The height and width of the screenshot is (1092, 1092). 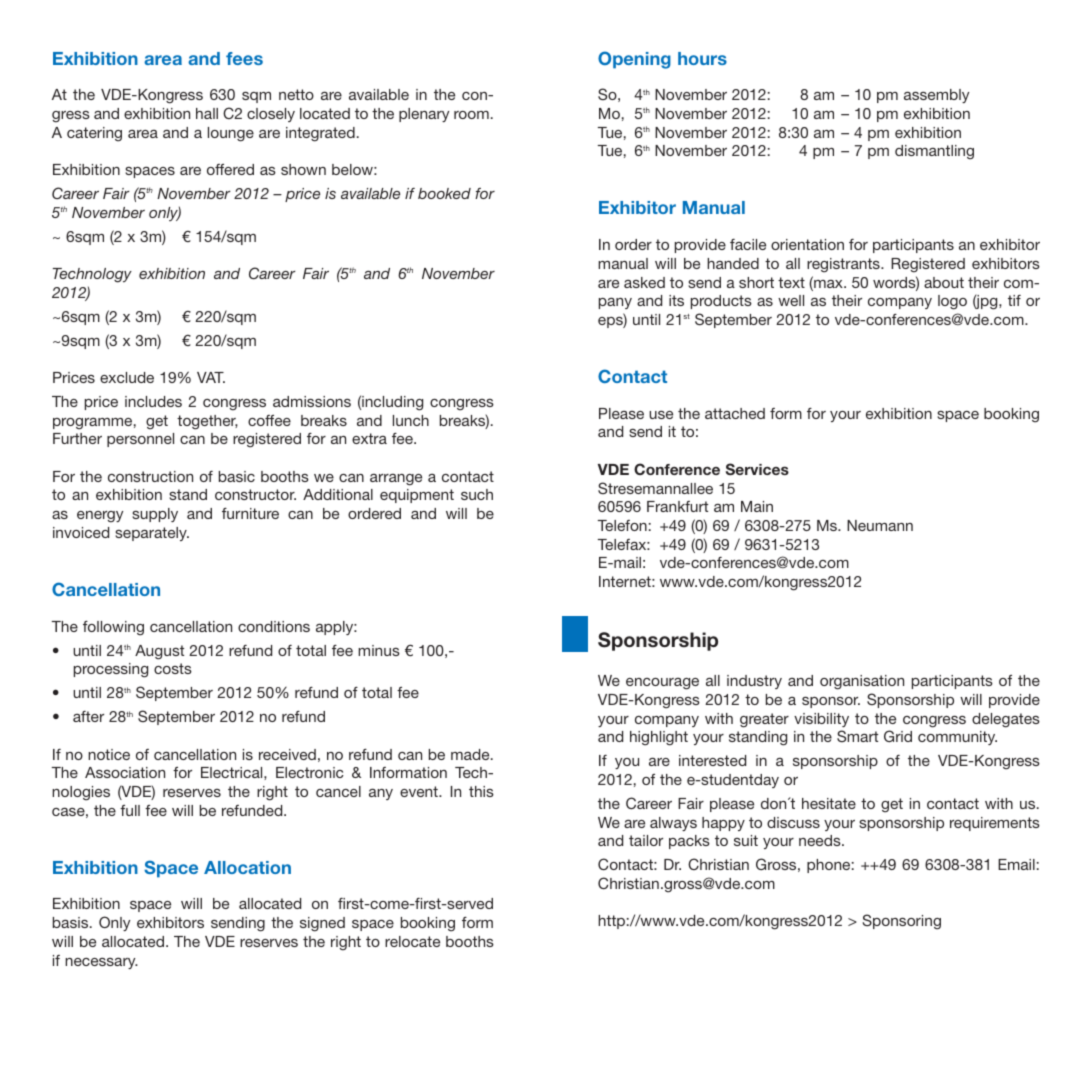 I want to click on relocate, so click(x=412, y=941).
